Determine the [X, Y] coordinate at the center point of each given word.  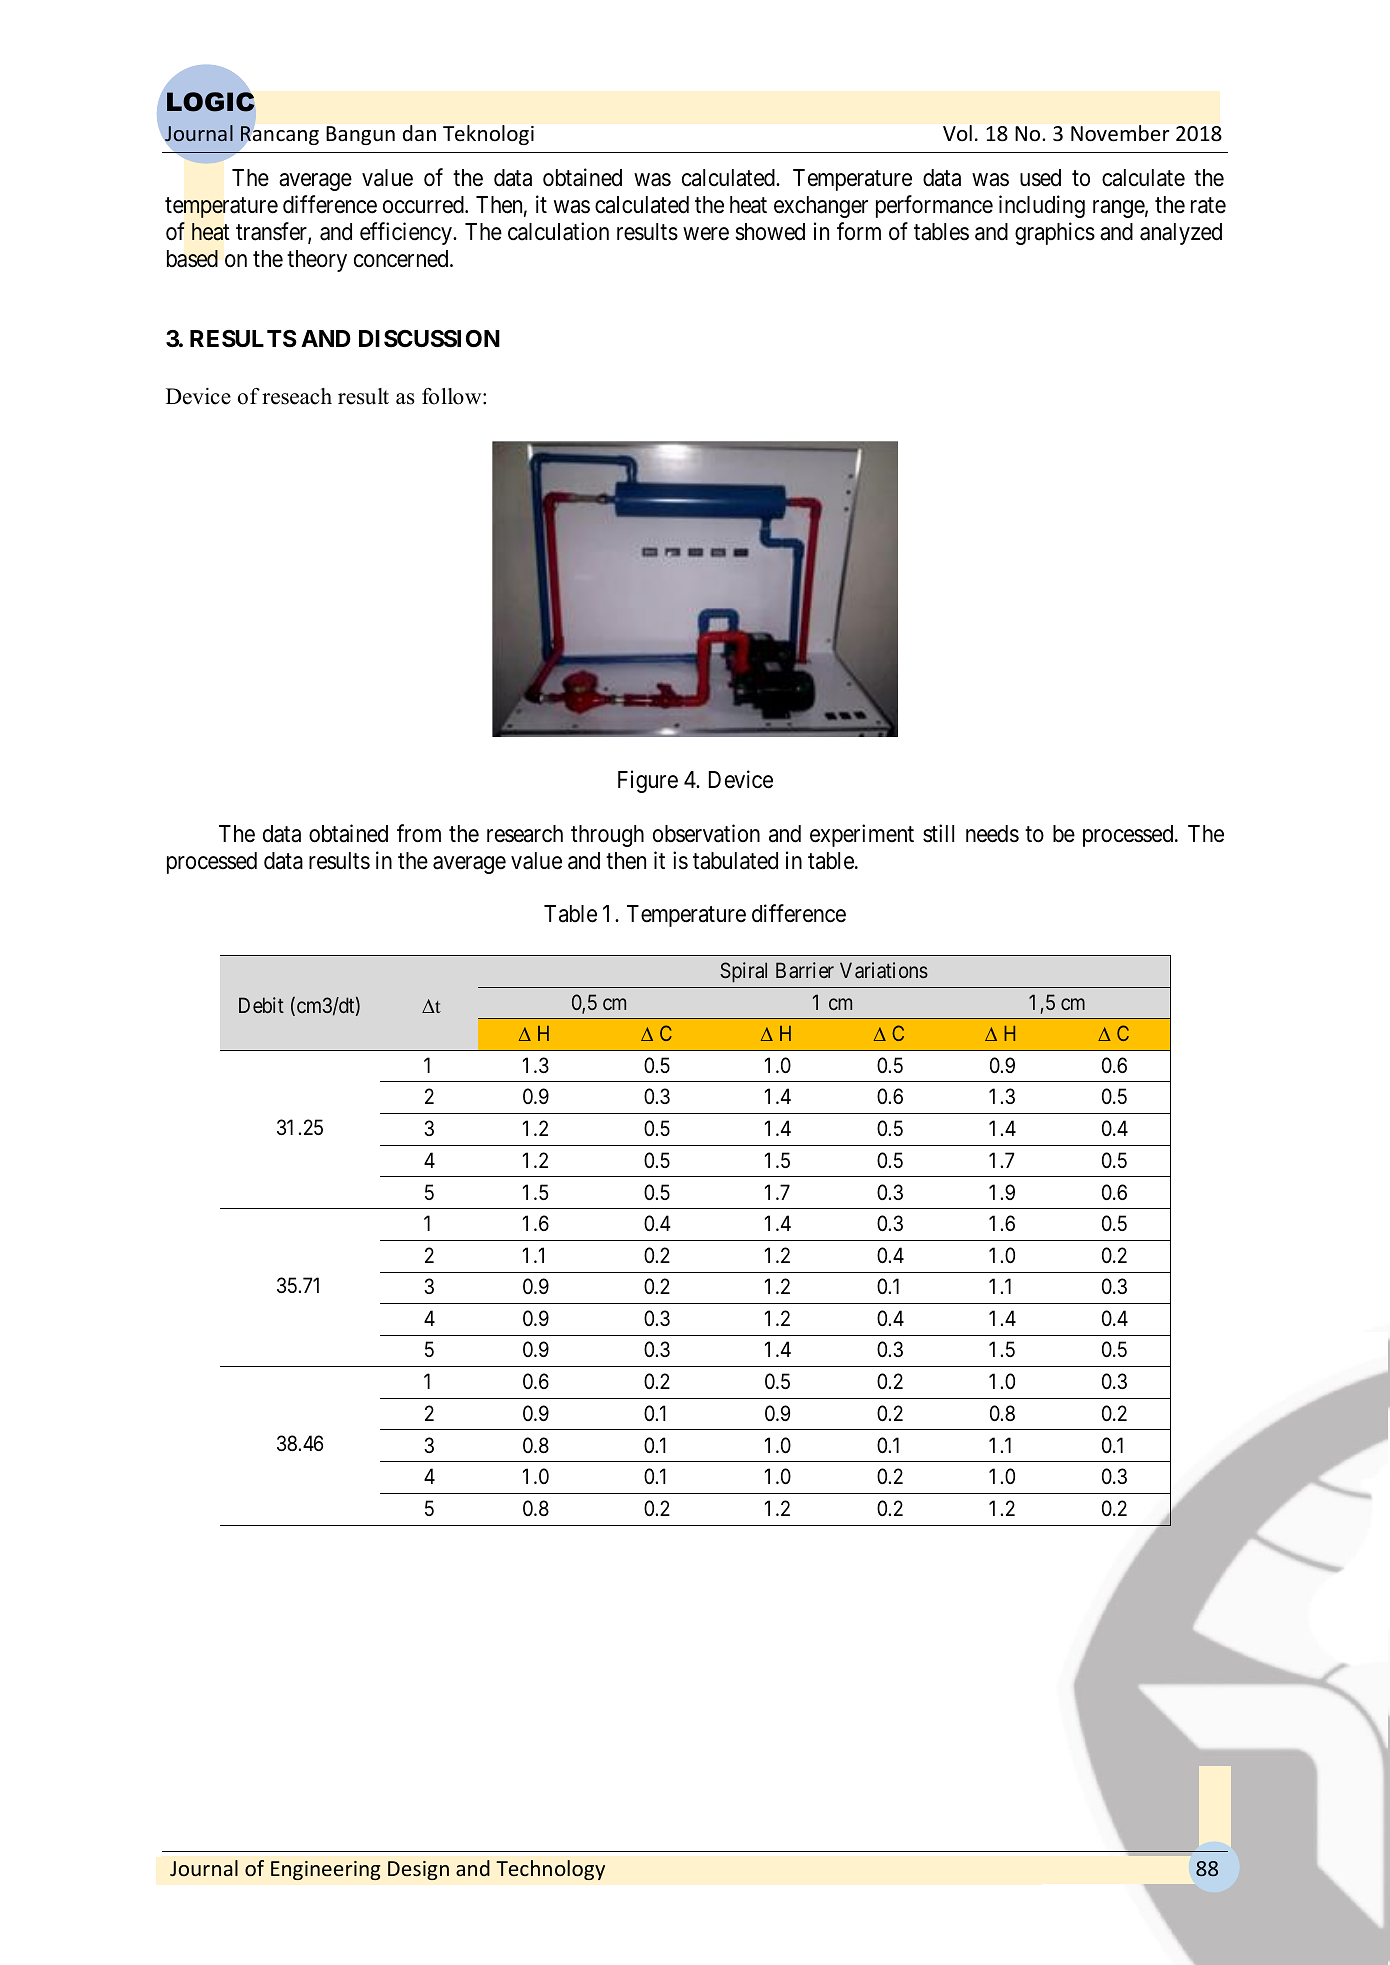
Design [418, 1870]
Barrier [805, 970]
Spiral [743, 972]
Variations [884, 970]
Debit [261, 1005]
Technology [550, 1870]
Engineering [325, 1870]
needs [992, 834]
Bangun [360, 135]
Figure [648, 781]
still [938, 833]
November [1120, 133]
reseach [297, 396]
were [706, 234]
